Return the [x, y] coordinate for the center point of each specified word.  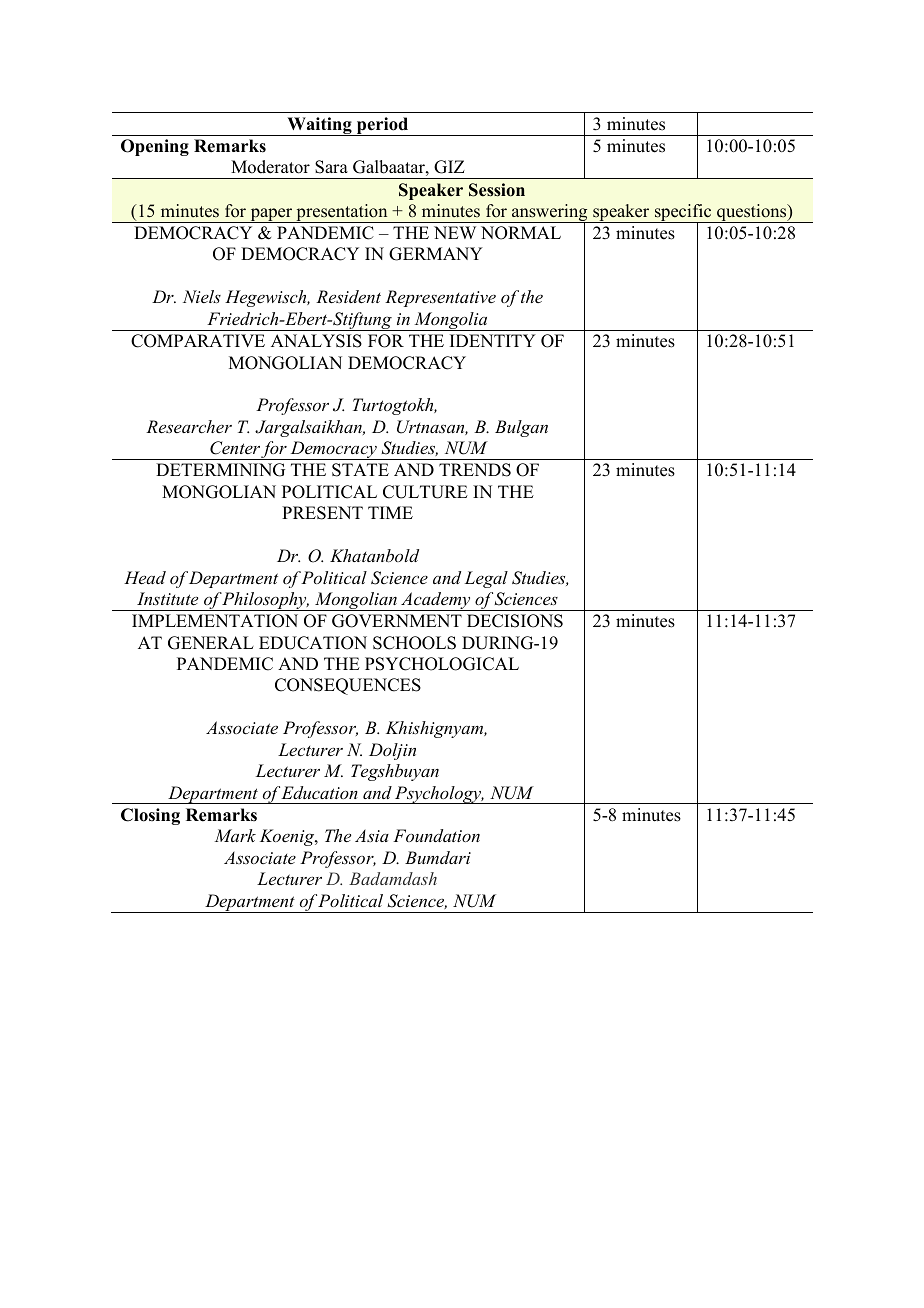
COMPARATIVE [198, 341]
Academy [436, 601]
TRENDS [475, 470]
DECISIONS [515, 621]
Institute [167, 598]
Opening [155, 147]
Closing [150, 816]
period [382, 126]
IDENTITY [493, 340]
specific [683, 214]
